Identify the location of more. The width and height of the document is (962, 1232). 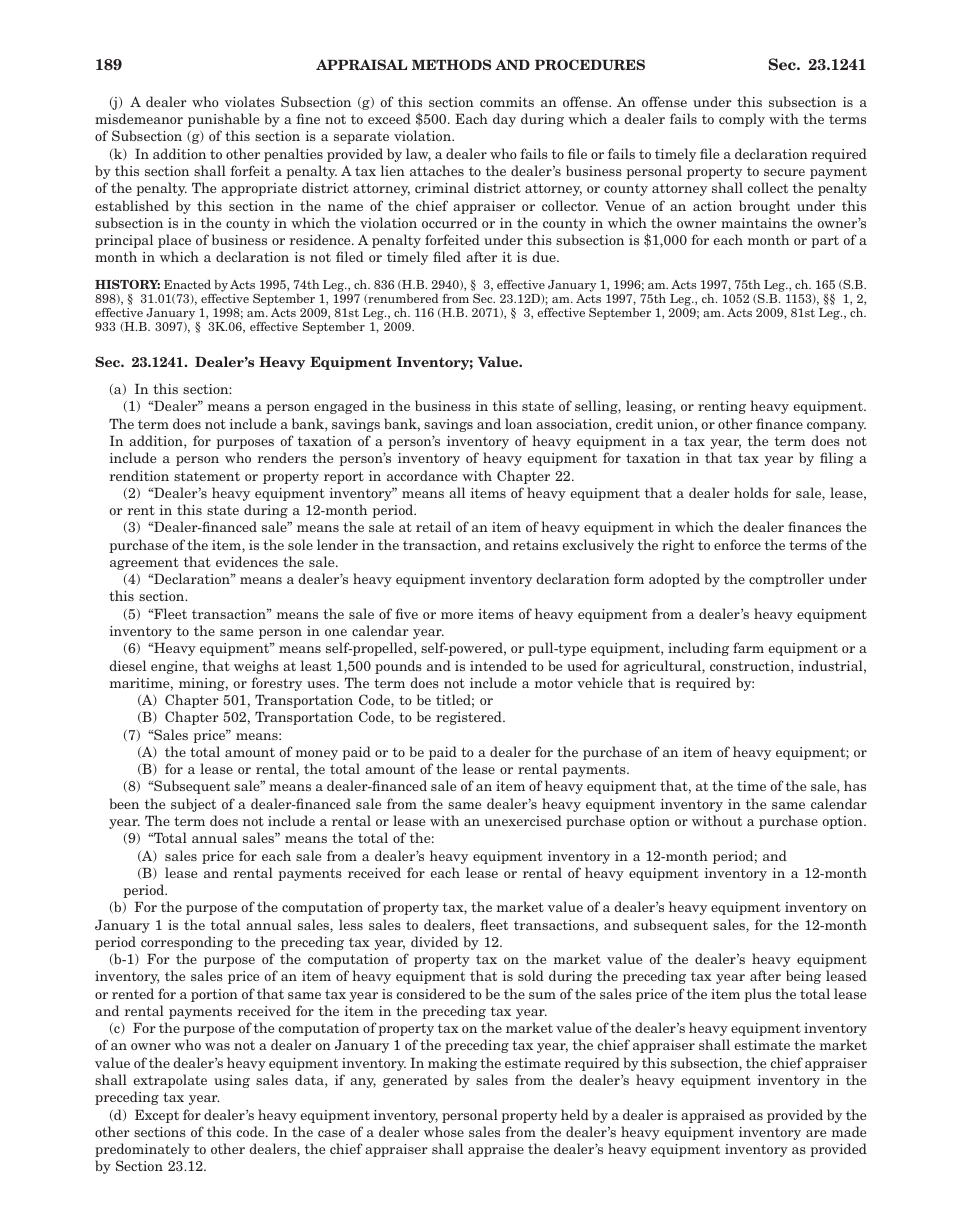
(457, 615).
